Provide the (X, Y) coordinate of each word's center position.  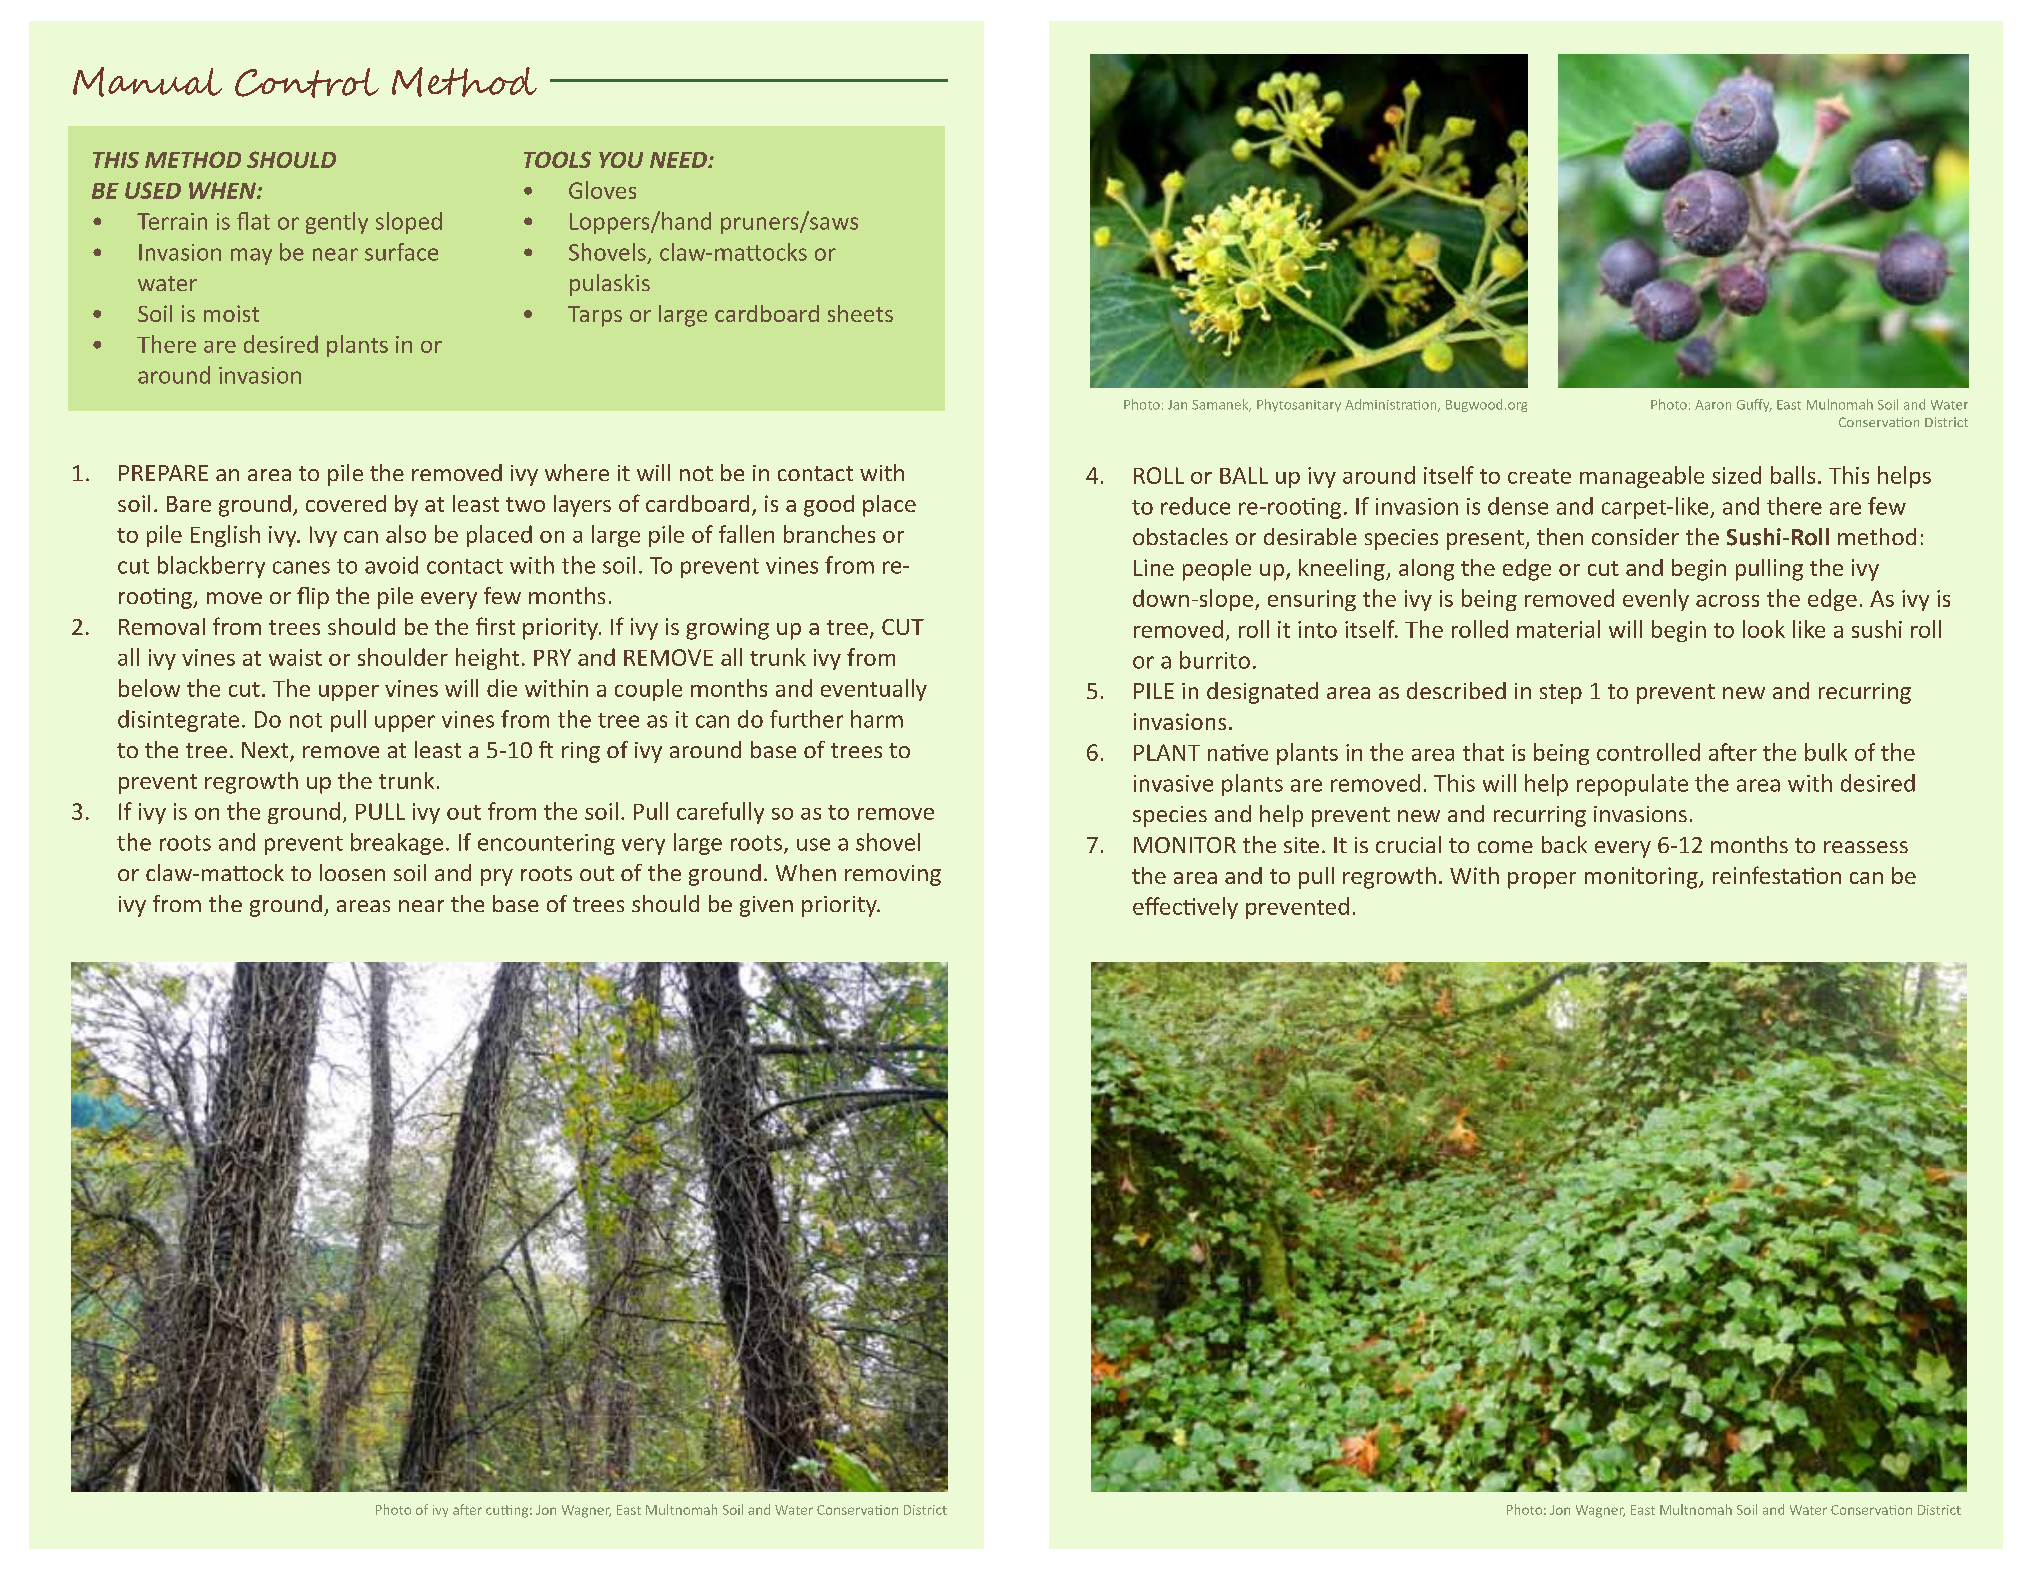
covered (346, 503)
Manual (147, 82)
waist (295, 657)
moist (231, 313)
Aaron (1713, 405)
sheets (860, 313)
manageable (1642, 477)
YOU (621, 160)
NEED (679, 160)
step (1561, 694)
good (829, 506)
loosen (352, 872)
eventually (874, 690)
